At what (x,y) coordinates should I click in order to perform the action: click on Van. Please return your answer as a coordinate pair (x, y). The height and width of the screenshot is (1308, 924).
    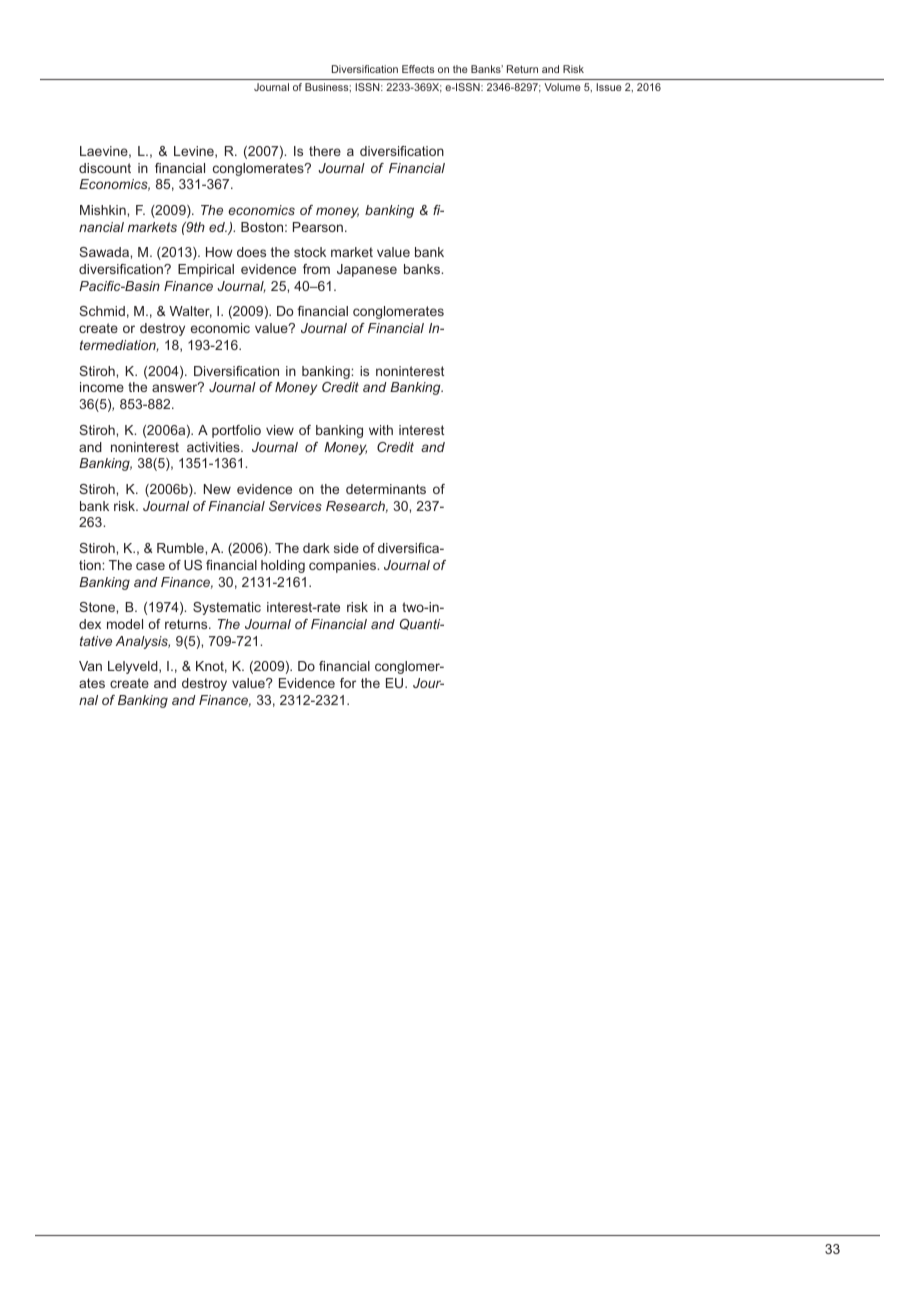
    Looking at the image, I should click on (90, 666).
